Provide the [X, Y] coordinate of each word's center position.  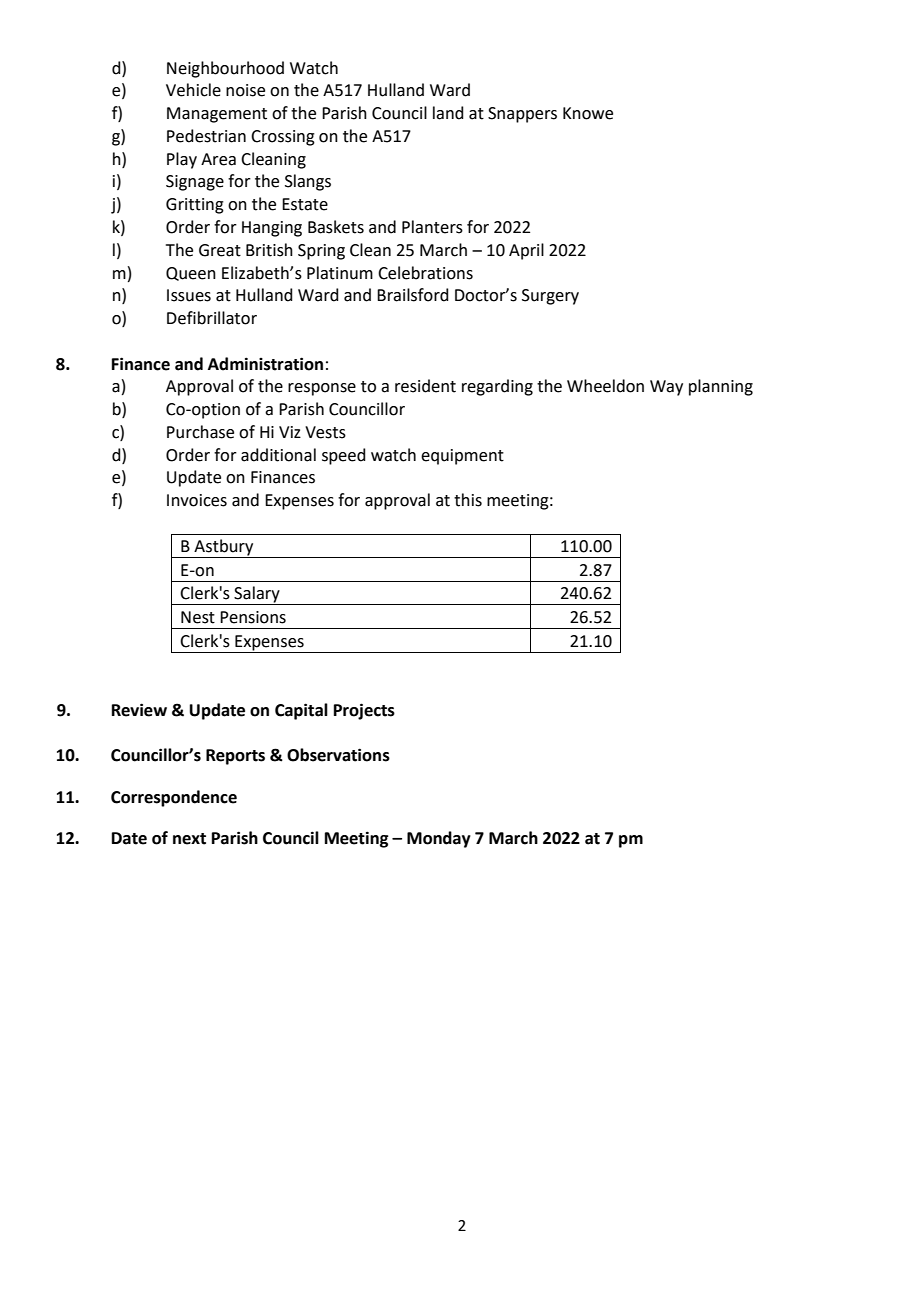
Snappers [522, 115]
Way [666, 388]
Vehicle [193, 90]
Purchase [200, 432]
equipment [462, 457]
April [526, 251]
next [189, 839]
